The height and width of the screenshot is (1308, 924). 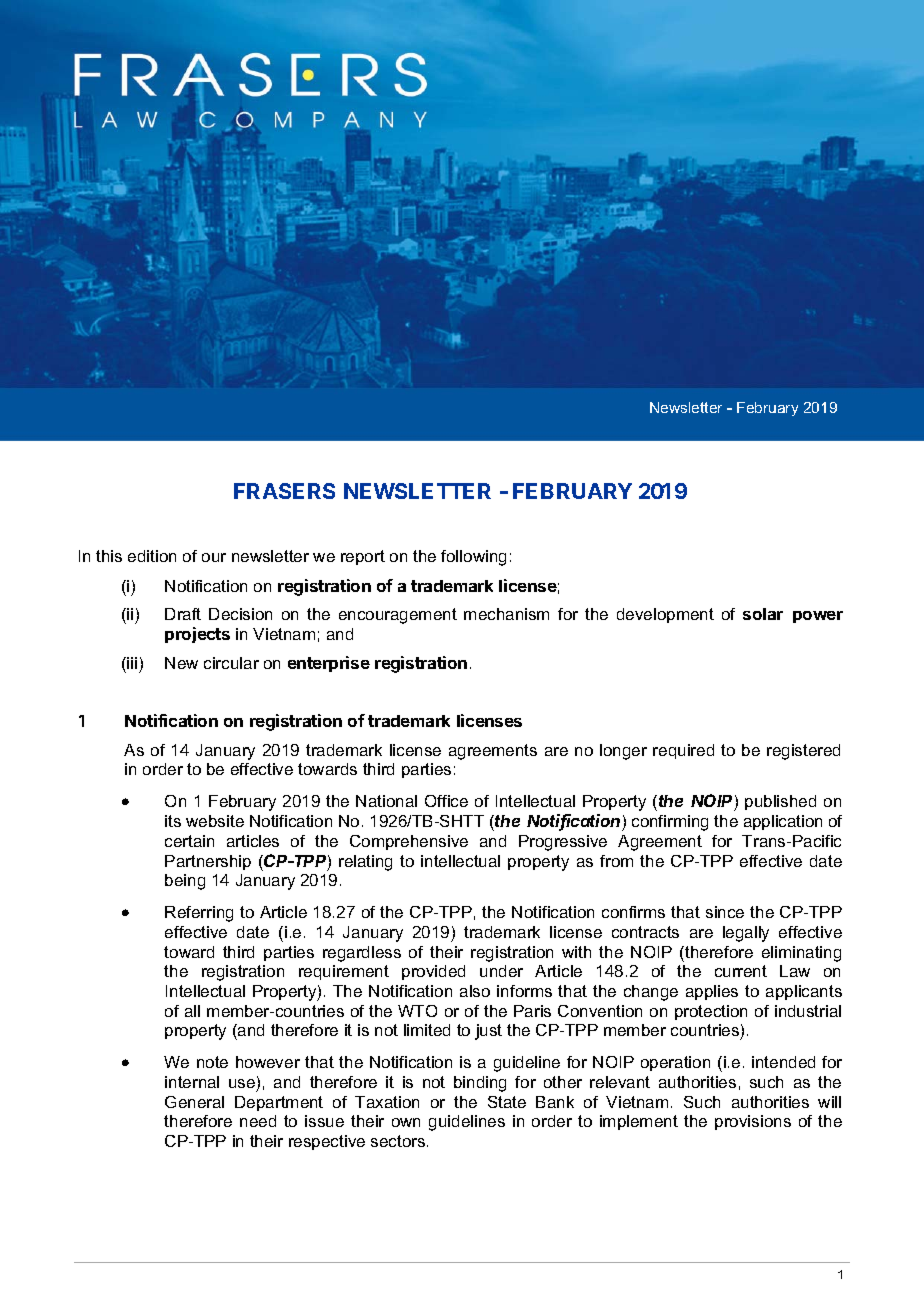 I want to click on own, so click(x=406, y=1122).
